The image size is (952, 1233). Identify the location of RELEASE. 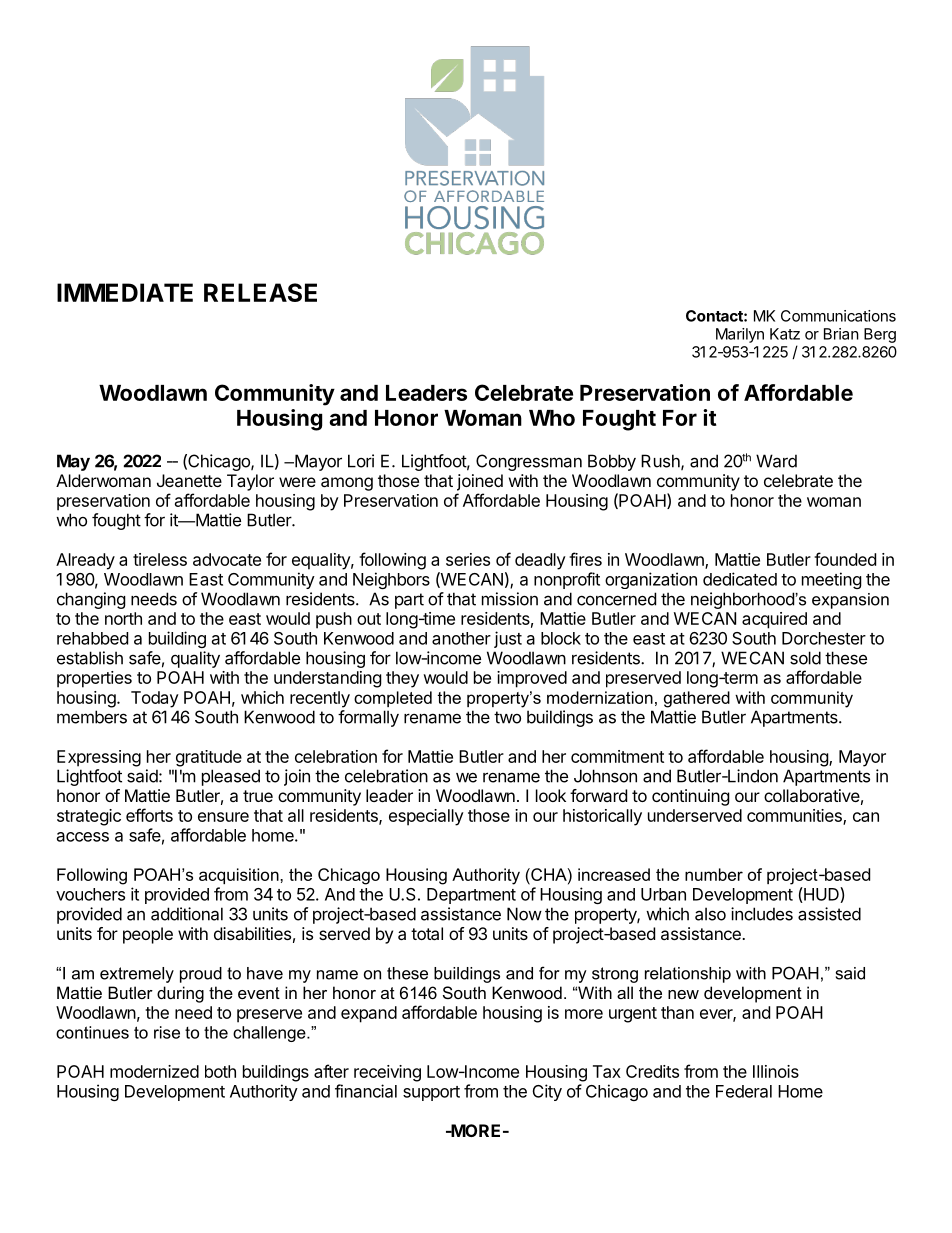
(260, 292).
